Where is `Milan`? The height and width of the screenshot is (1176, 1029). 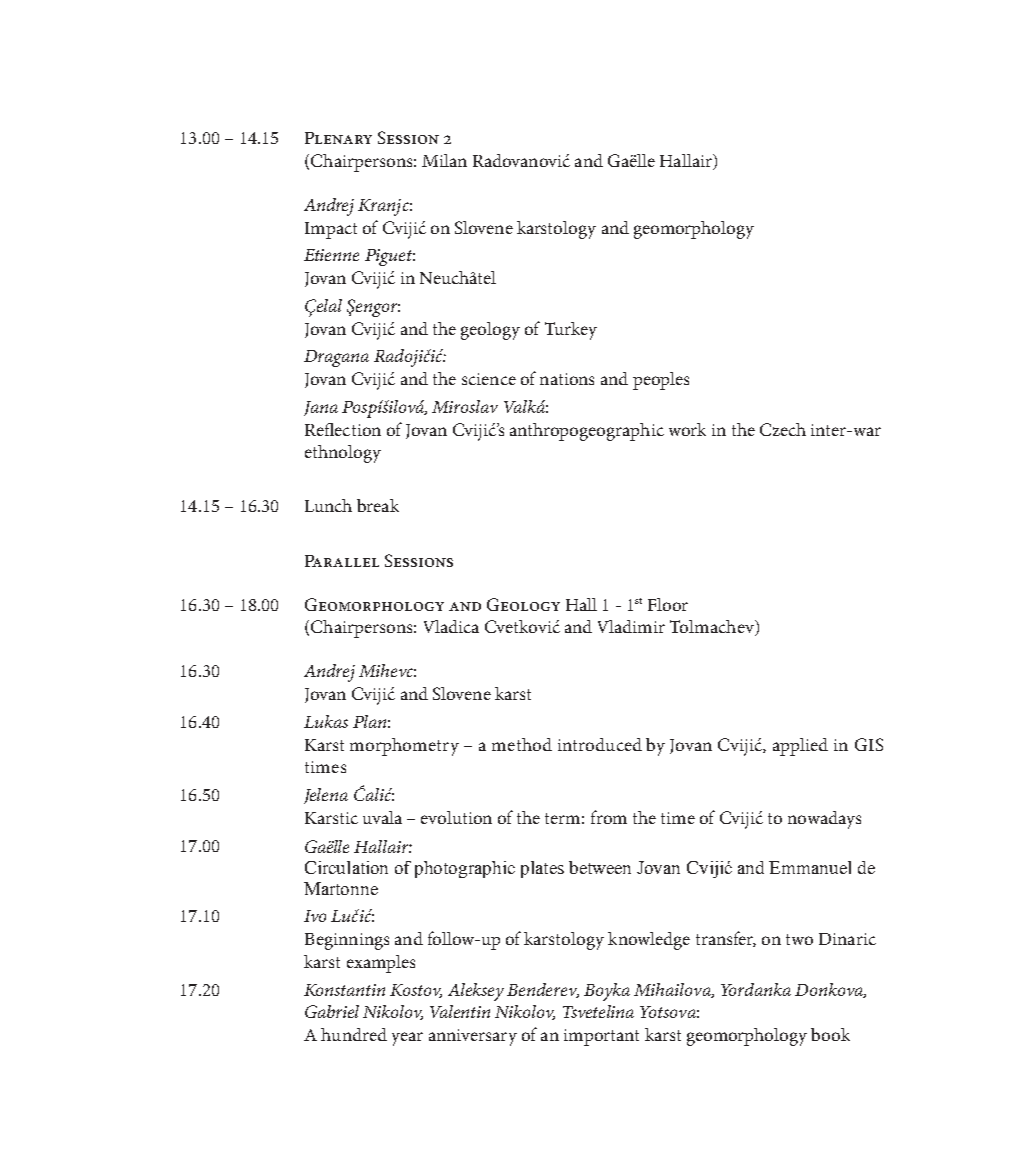 Milan is located at coordinates (444, 160).
